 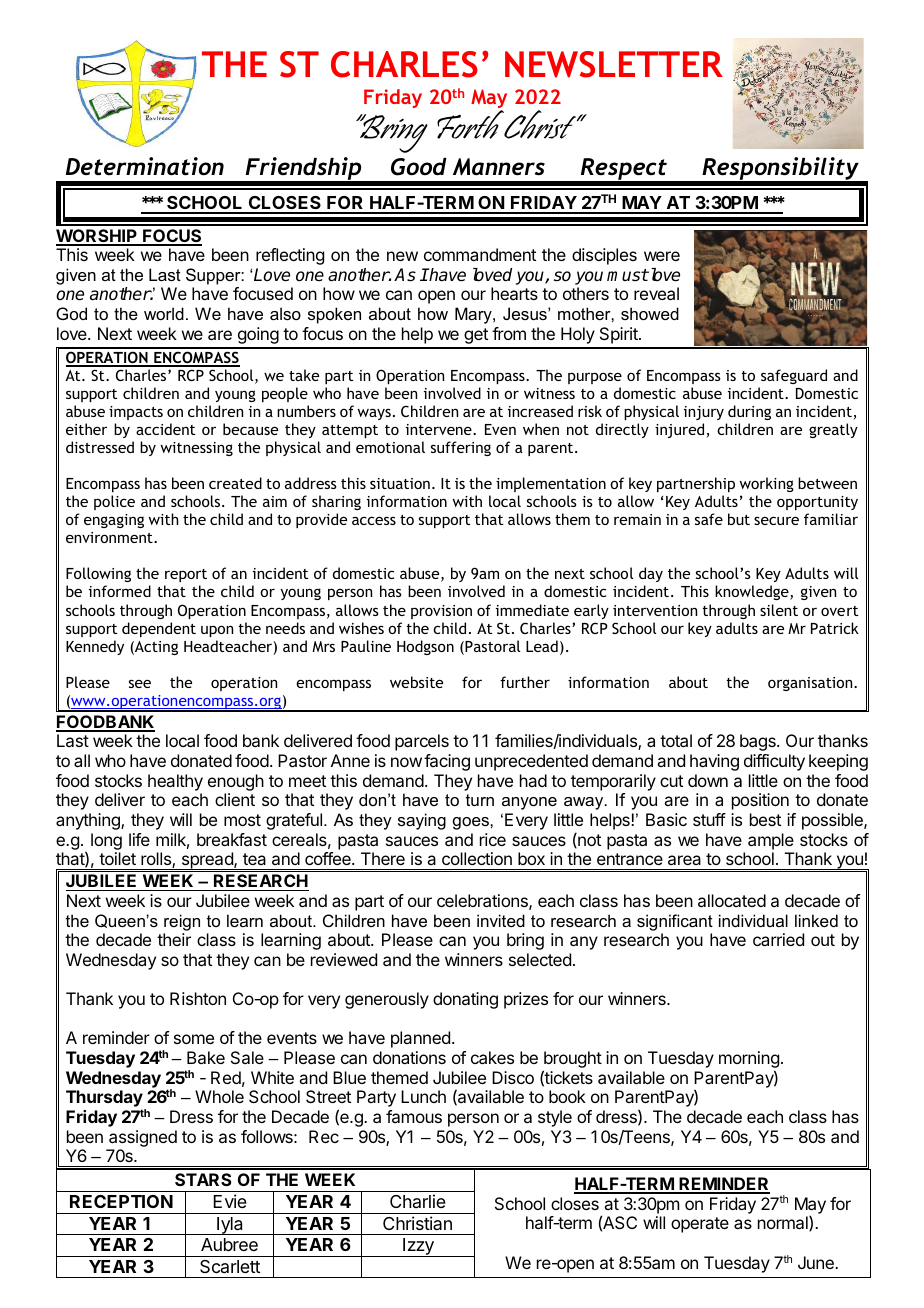 What do you see at coordinates (501, 920) in the screenshot?
I see `invited` at bounding box center [501, 920].
